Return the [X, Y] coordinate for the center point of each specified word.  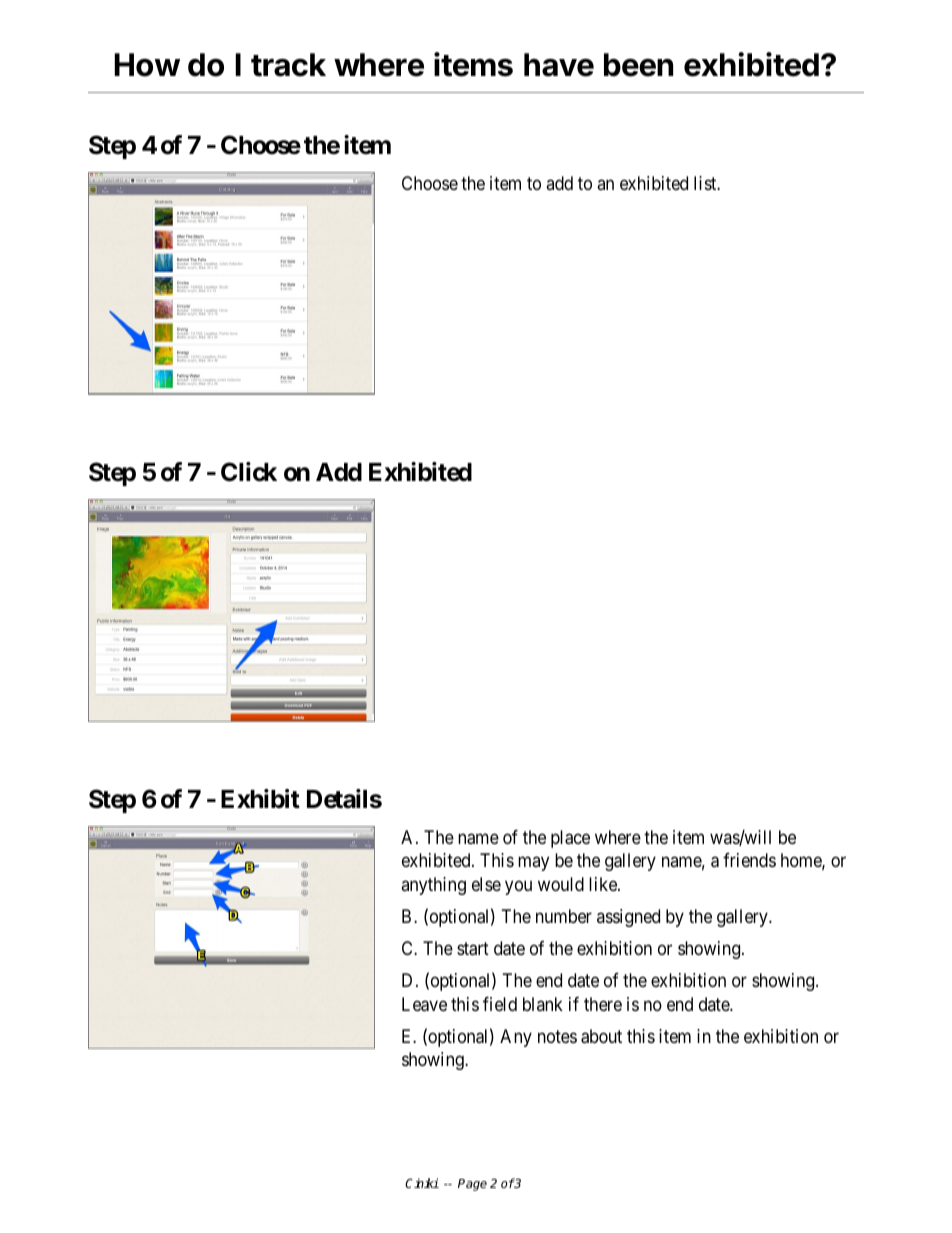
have [559, 65]
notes [557, 1036]
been [638, 65]
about [601, 1036]
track [288, 65]
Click [249, 472]
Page [472, 1185]
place [570, 839]
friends [749, 860]
